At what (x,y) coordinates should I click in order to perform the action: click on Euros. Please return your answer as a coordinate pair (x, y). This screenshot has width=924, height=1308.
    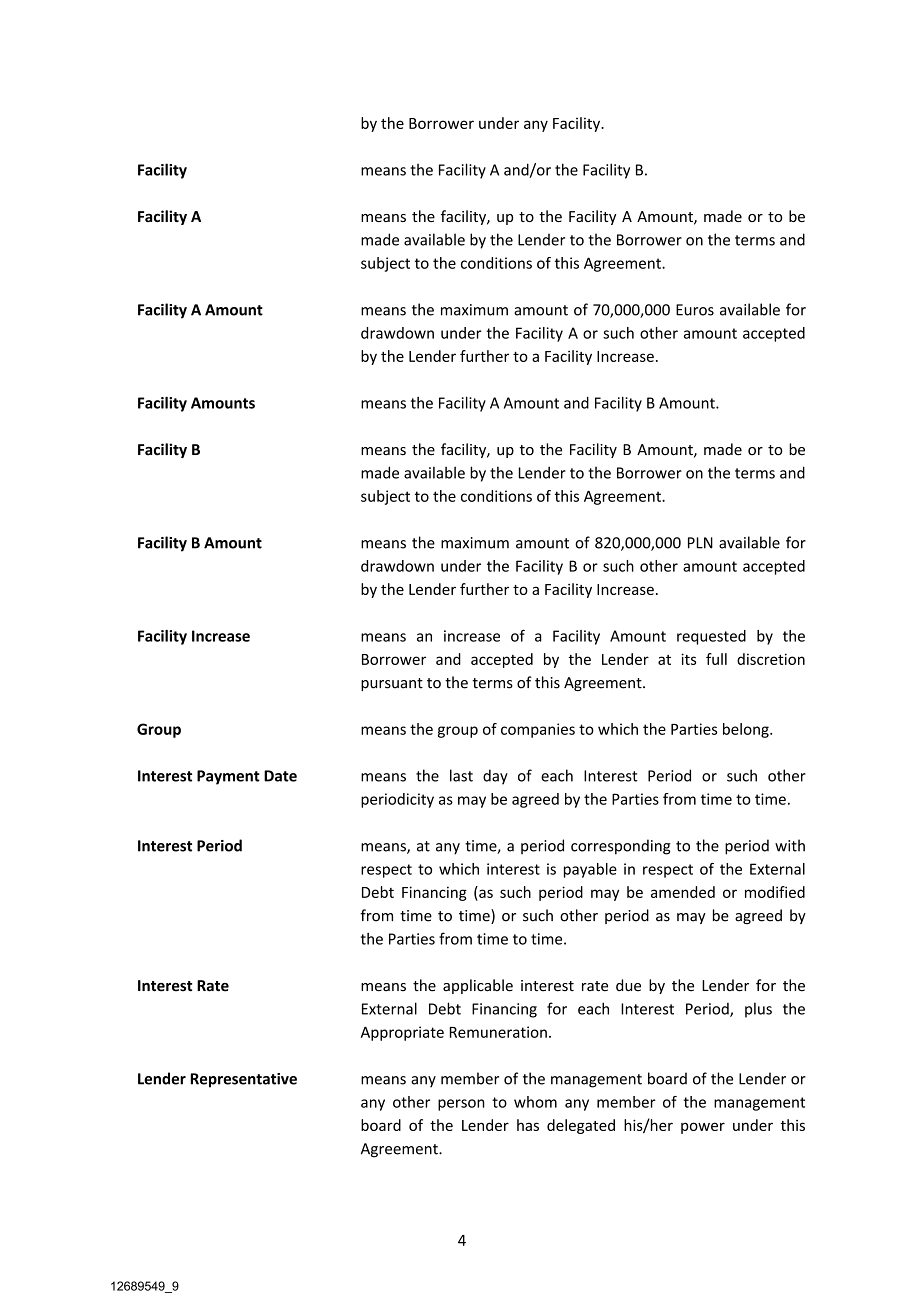
    Looking at the image, I should click on (695, 310).
